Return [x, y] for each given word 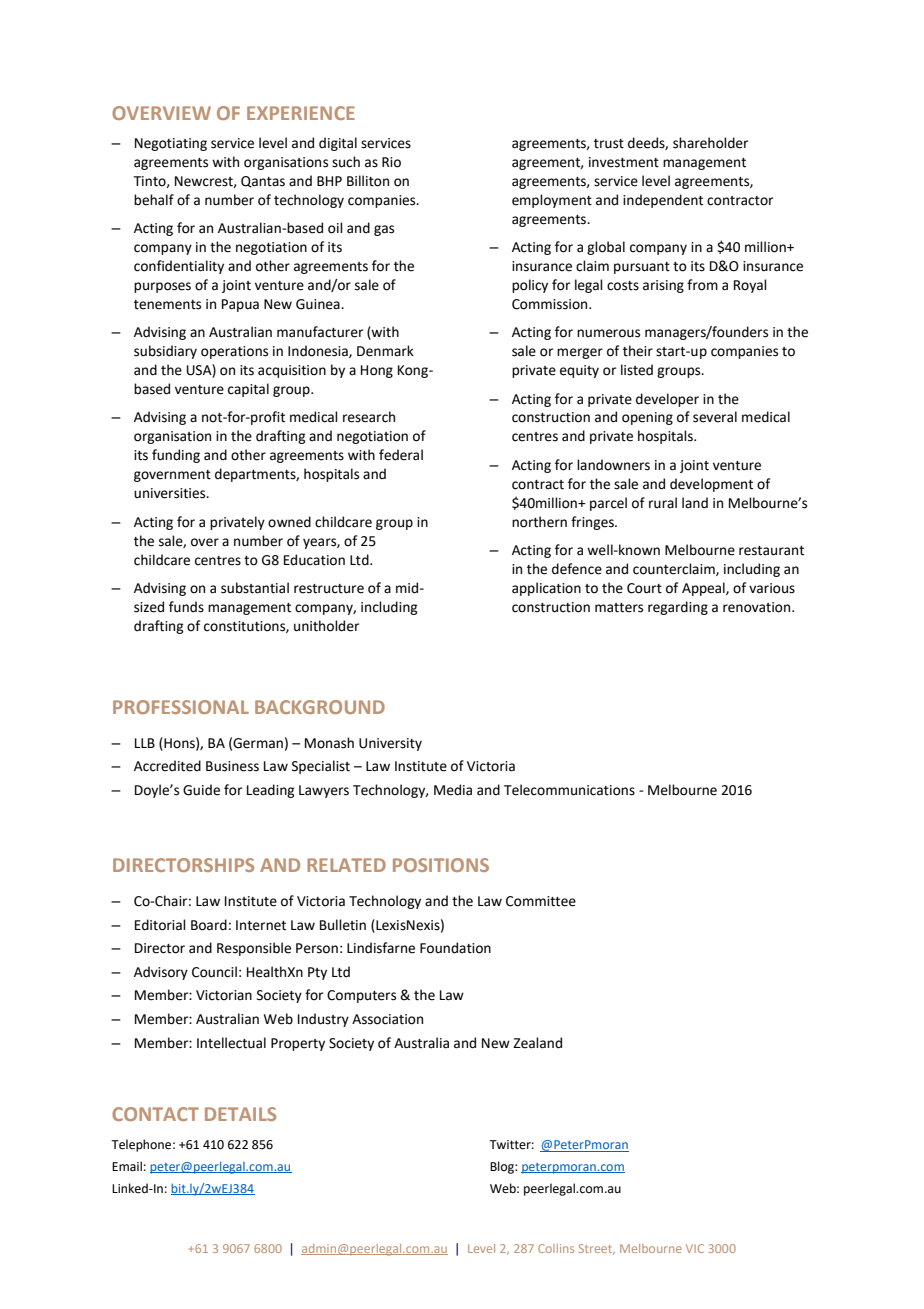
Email [127, 1166]
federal [401, 455]
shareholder [710, 143]
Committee [541, 901]
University [390, 744]
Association [387, 1019]
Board [209, 925]
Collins [556, 1248]
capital [248, 390]
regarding [678, 608]
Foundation [455, 948]
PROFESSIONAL [181, 707]
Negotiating [171, 144]
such [346, 162]
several [715, 417]
